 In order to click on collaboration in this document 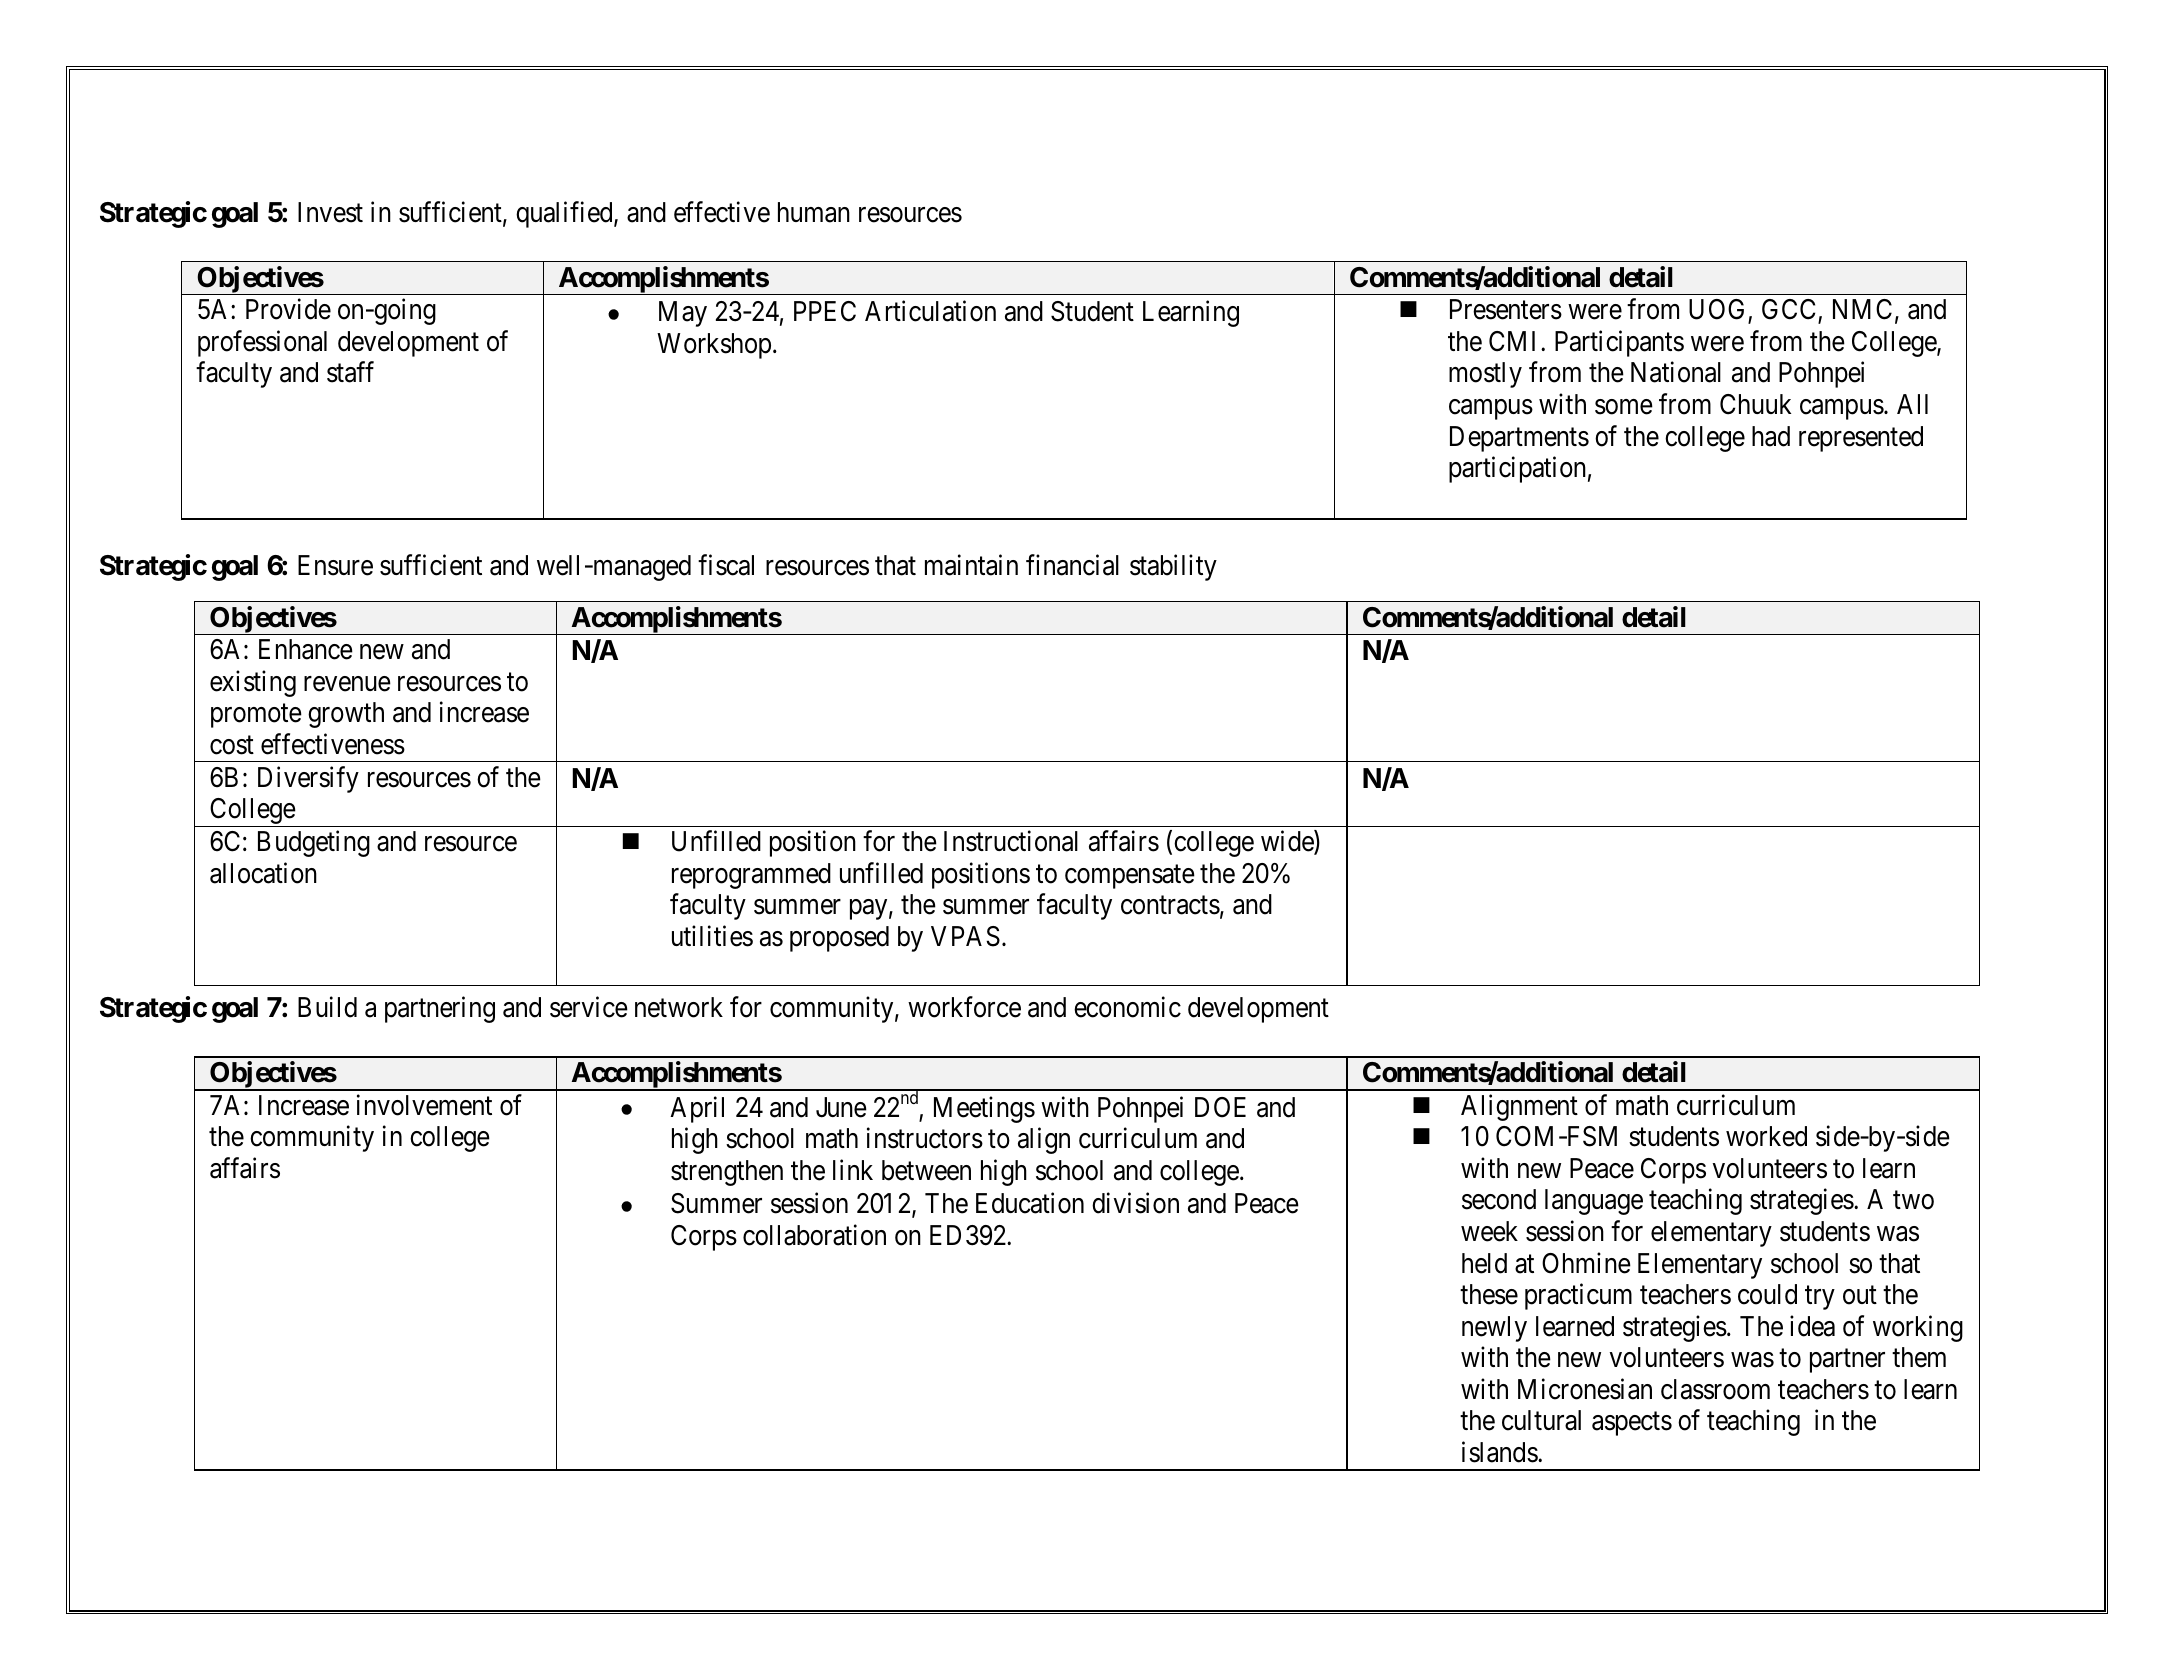, I will do `click(814, 1235)`.
